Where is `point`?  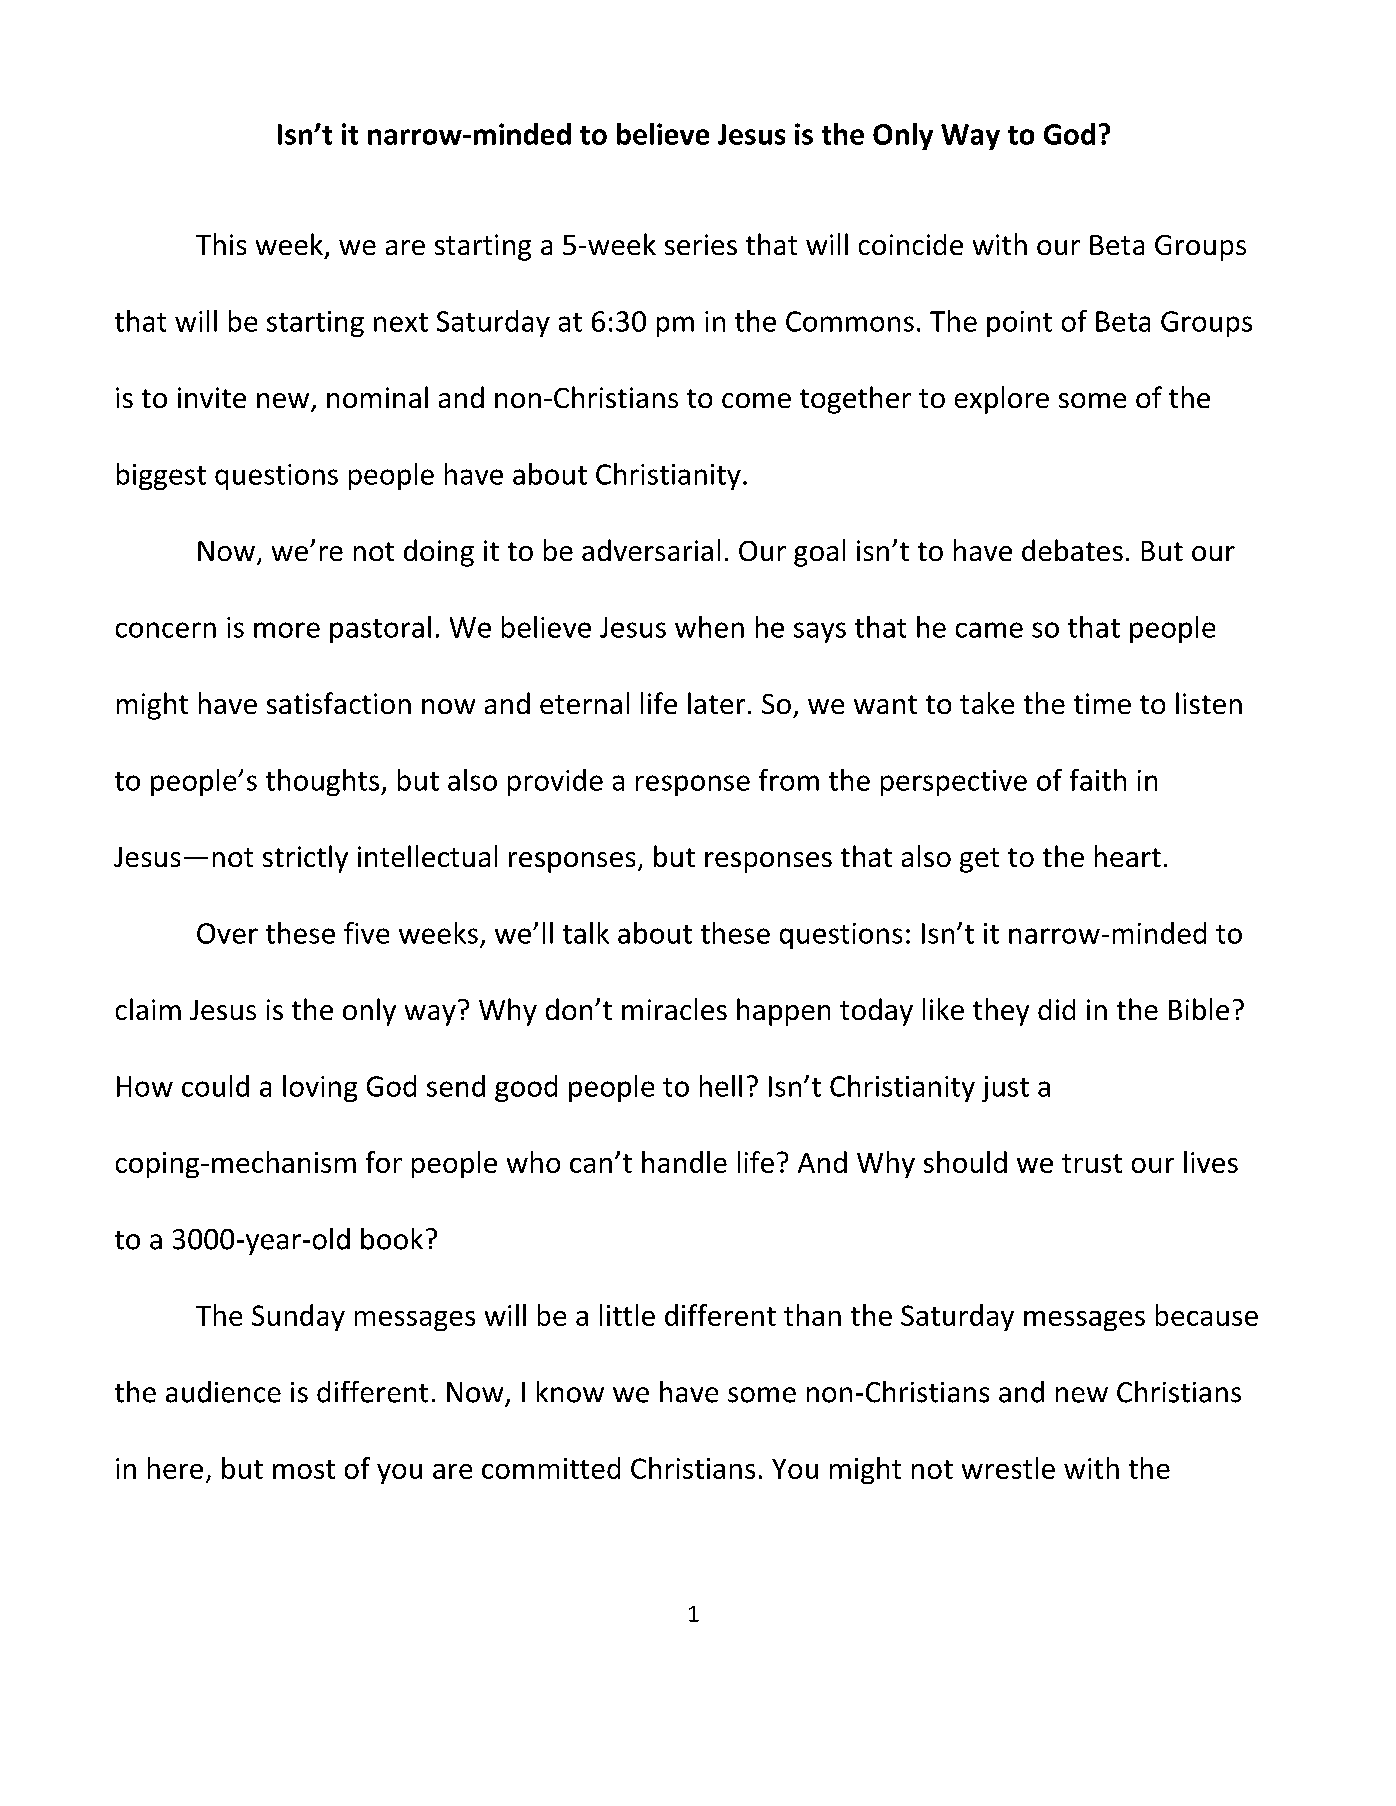
point is located at coordinates (1019, 324).
